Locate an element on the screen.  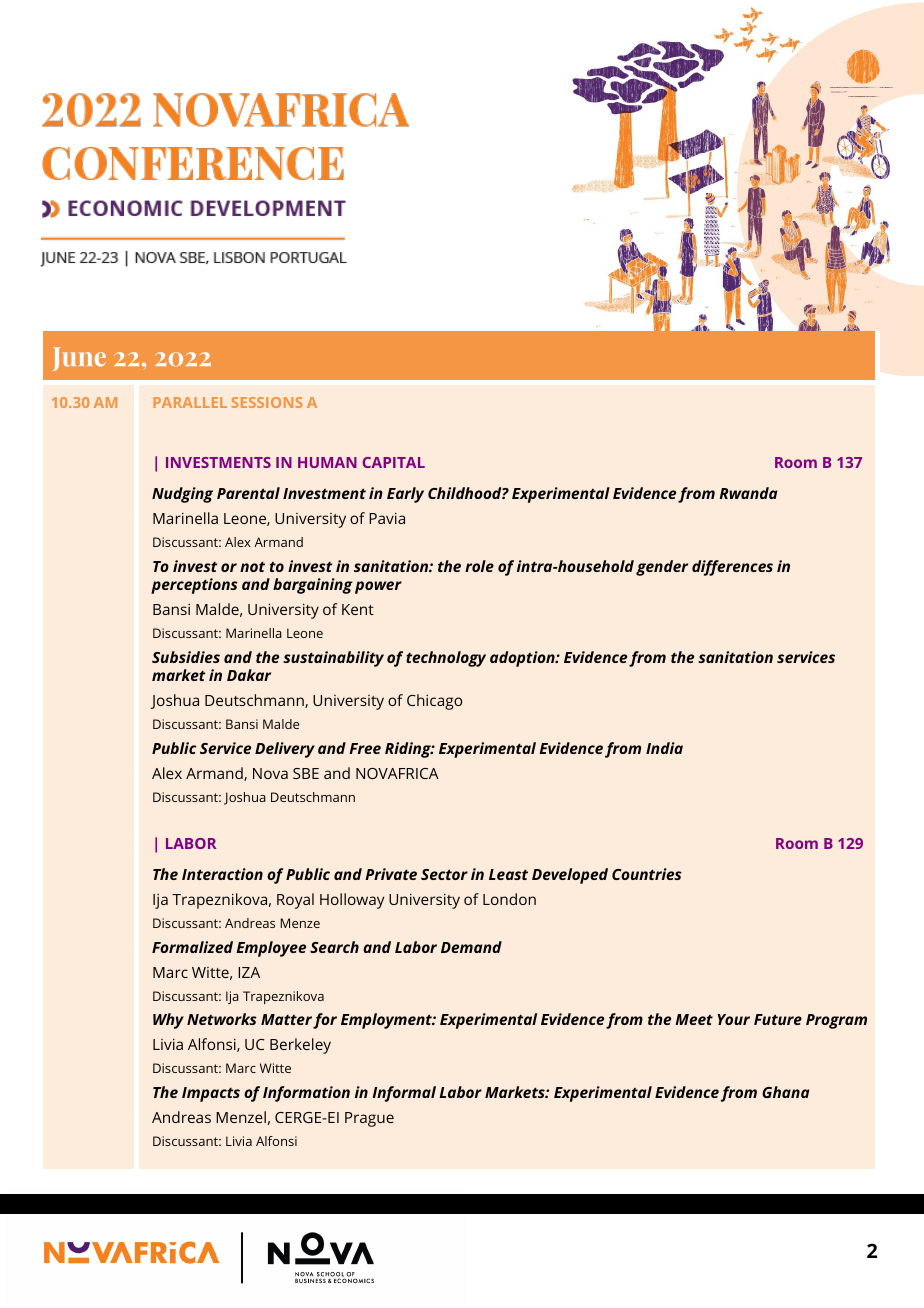
Employee is located at coordinates (271, 949).
